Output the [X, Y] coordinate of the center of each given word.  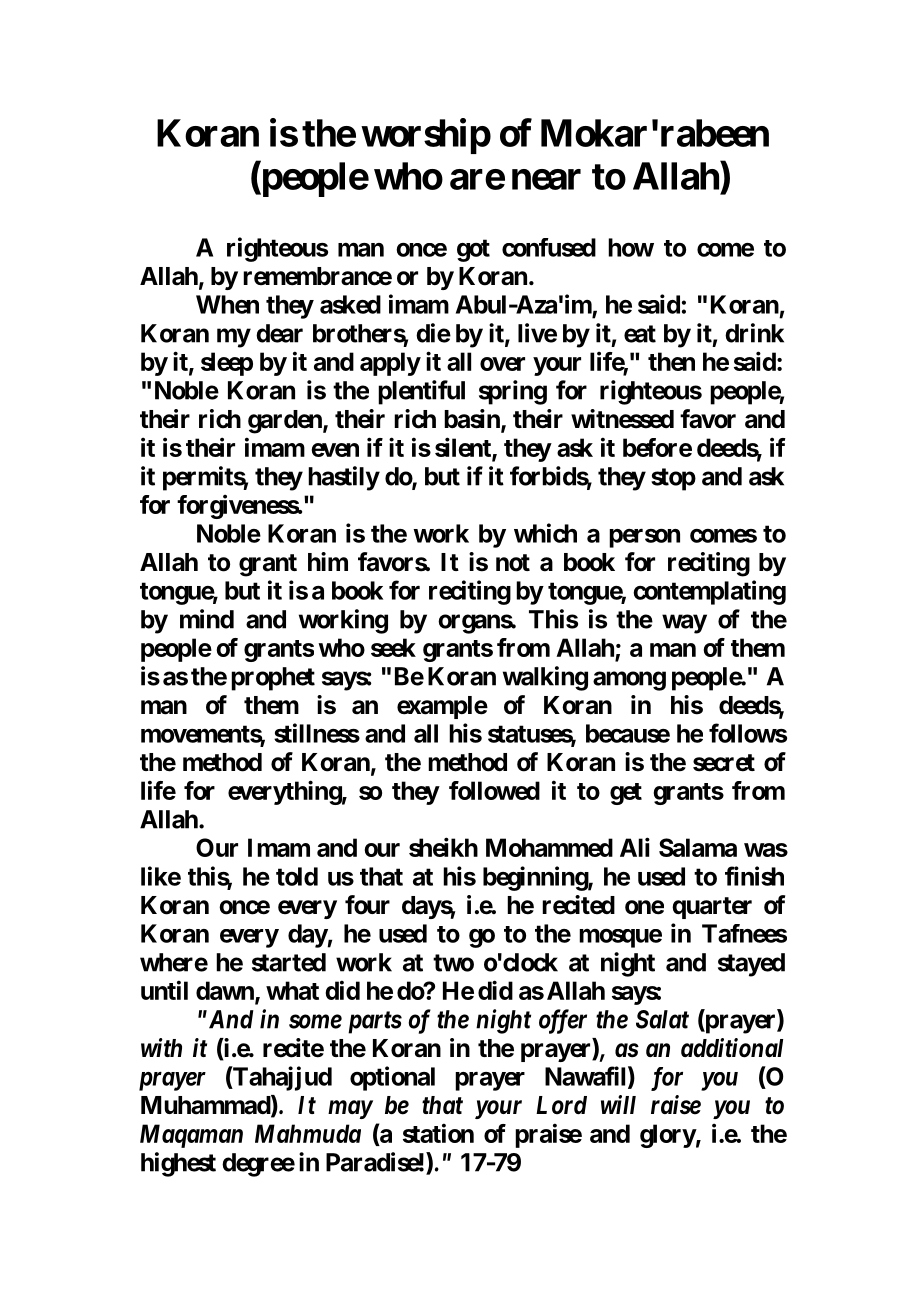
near [546, 179]
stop [673, 479]
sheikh [443, 847]
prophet [273, 679]
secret [724, 763]
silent [464, 448]
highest [178, 1164]
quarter [712, 908]
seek [393, 647]
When [227, 304]
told [297, 876]
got [473, 250]
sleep [227, 364]
